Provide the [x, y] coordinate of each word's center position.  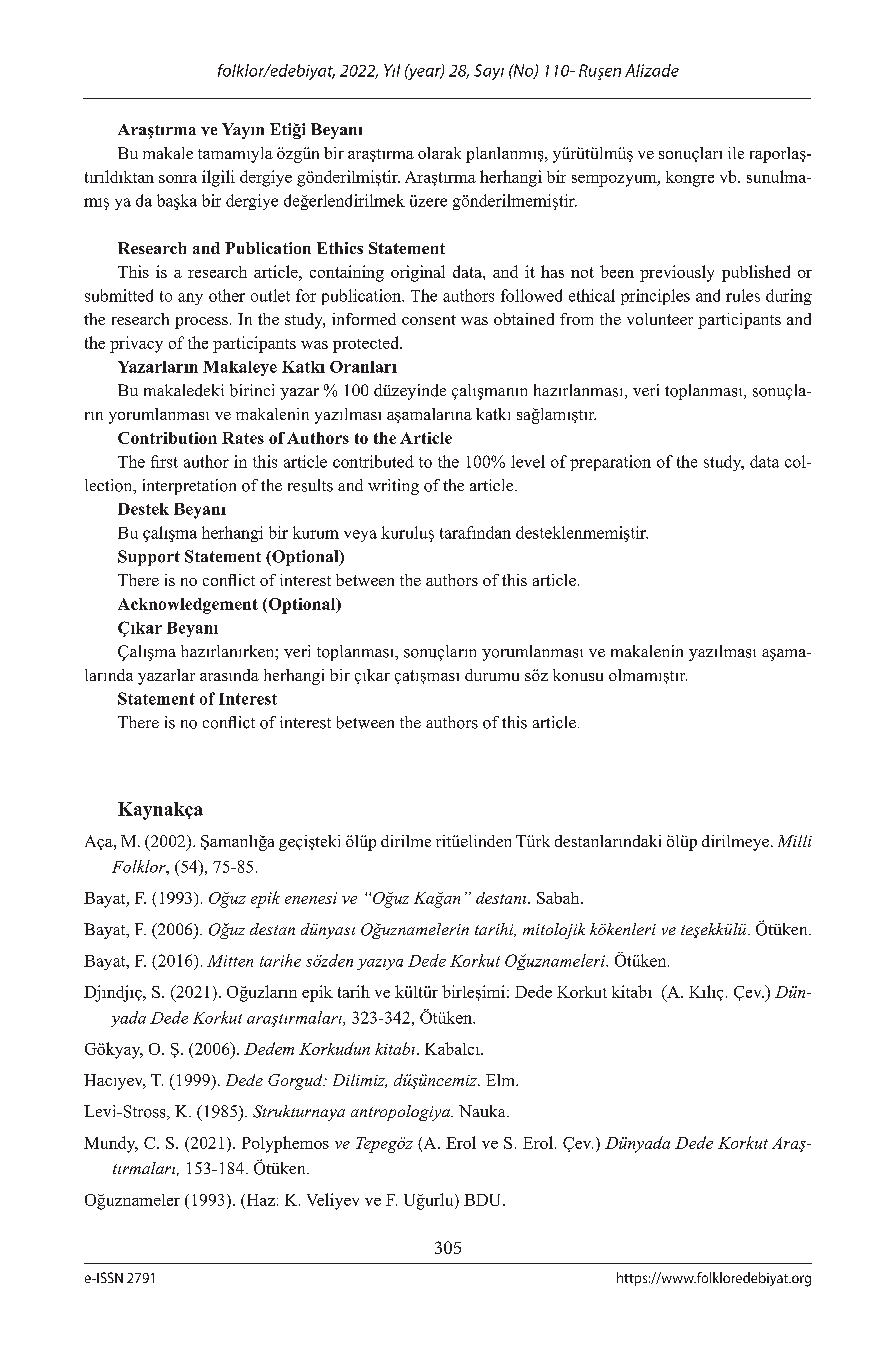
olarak [439, 153]
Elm [501, 1080]
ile [736, 153]
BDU [484, 1200]
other [227, 295]
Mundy [111, 1144]
